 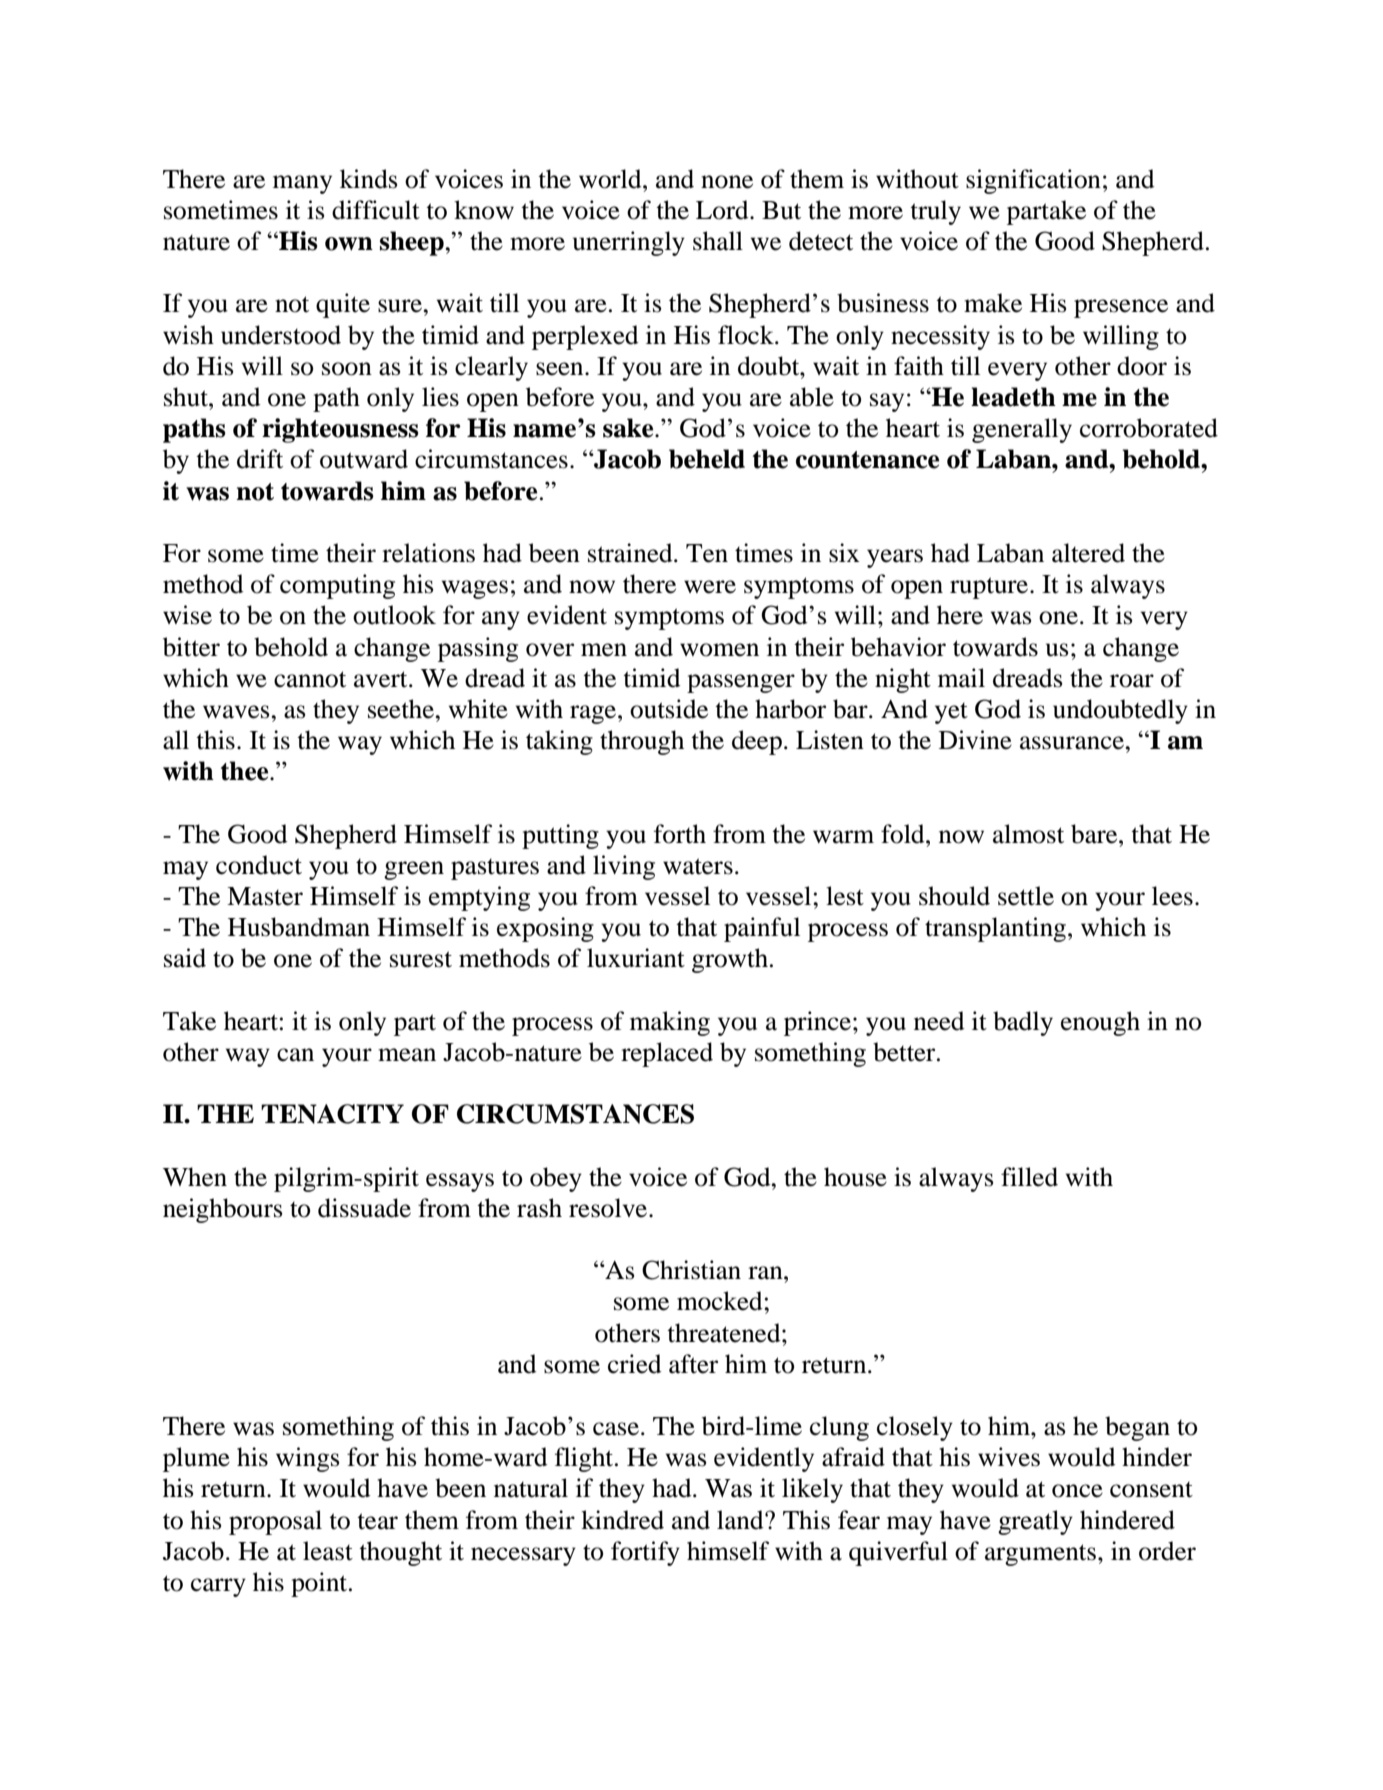 What do you see at coordinates (698, 866) in the screenshot?
I see `waters` at bounding box center [698, 866].
